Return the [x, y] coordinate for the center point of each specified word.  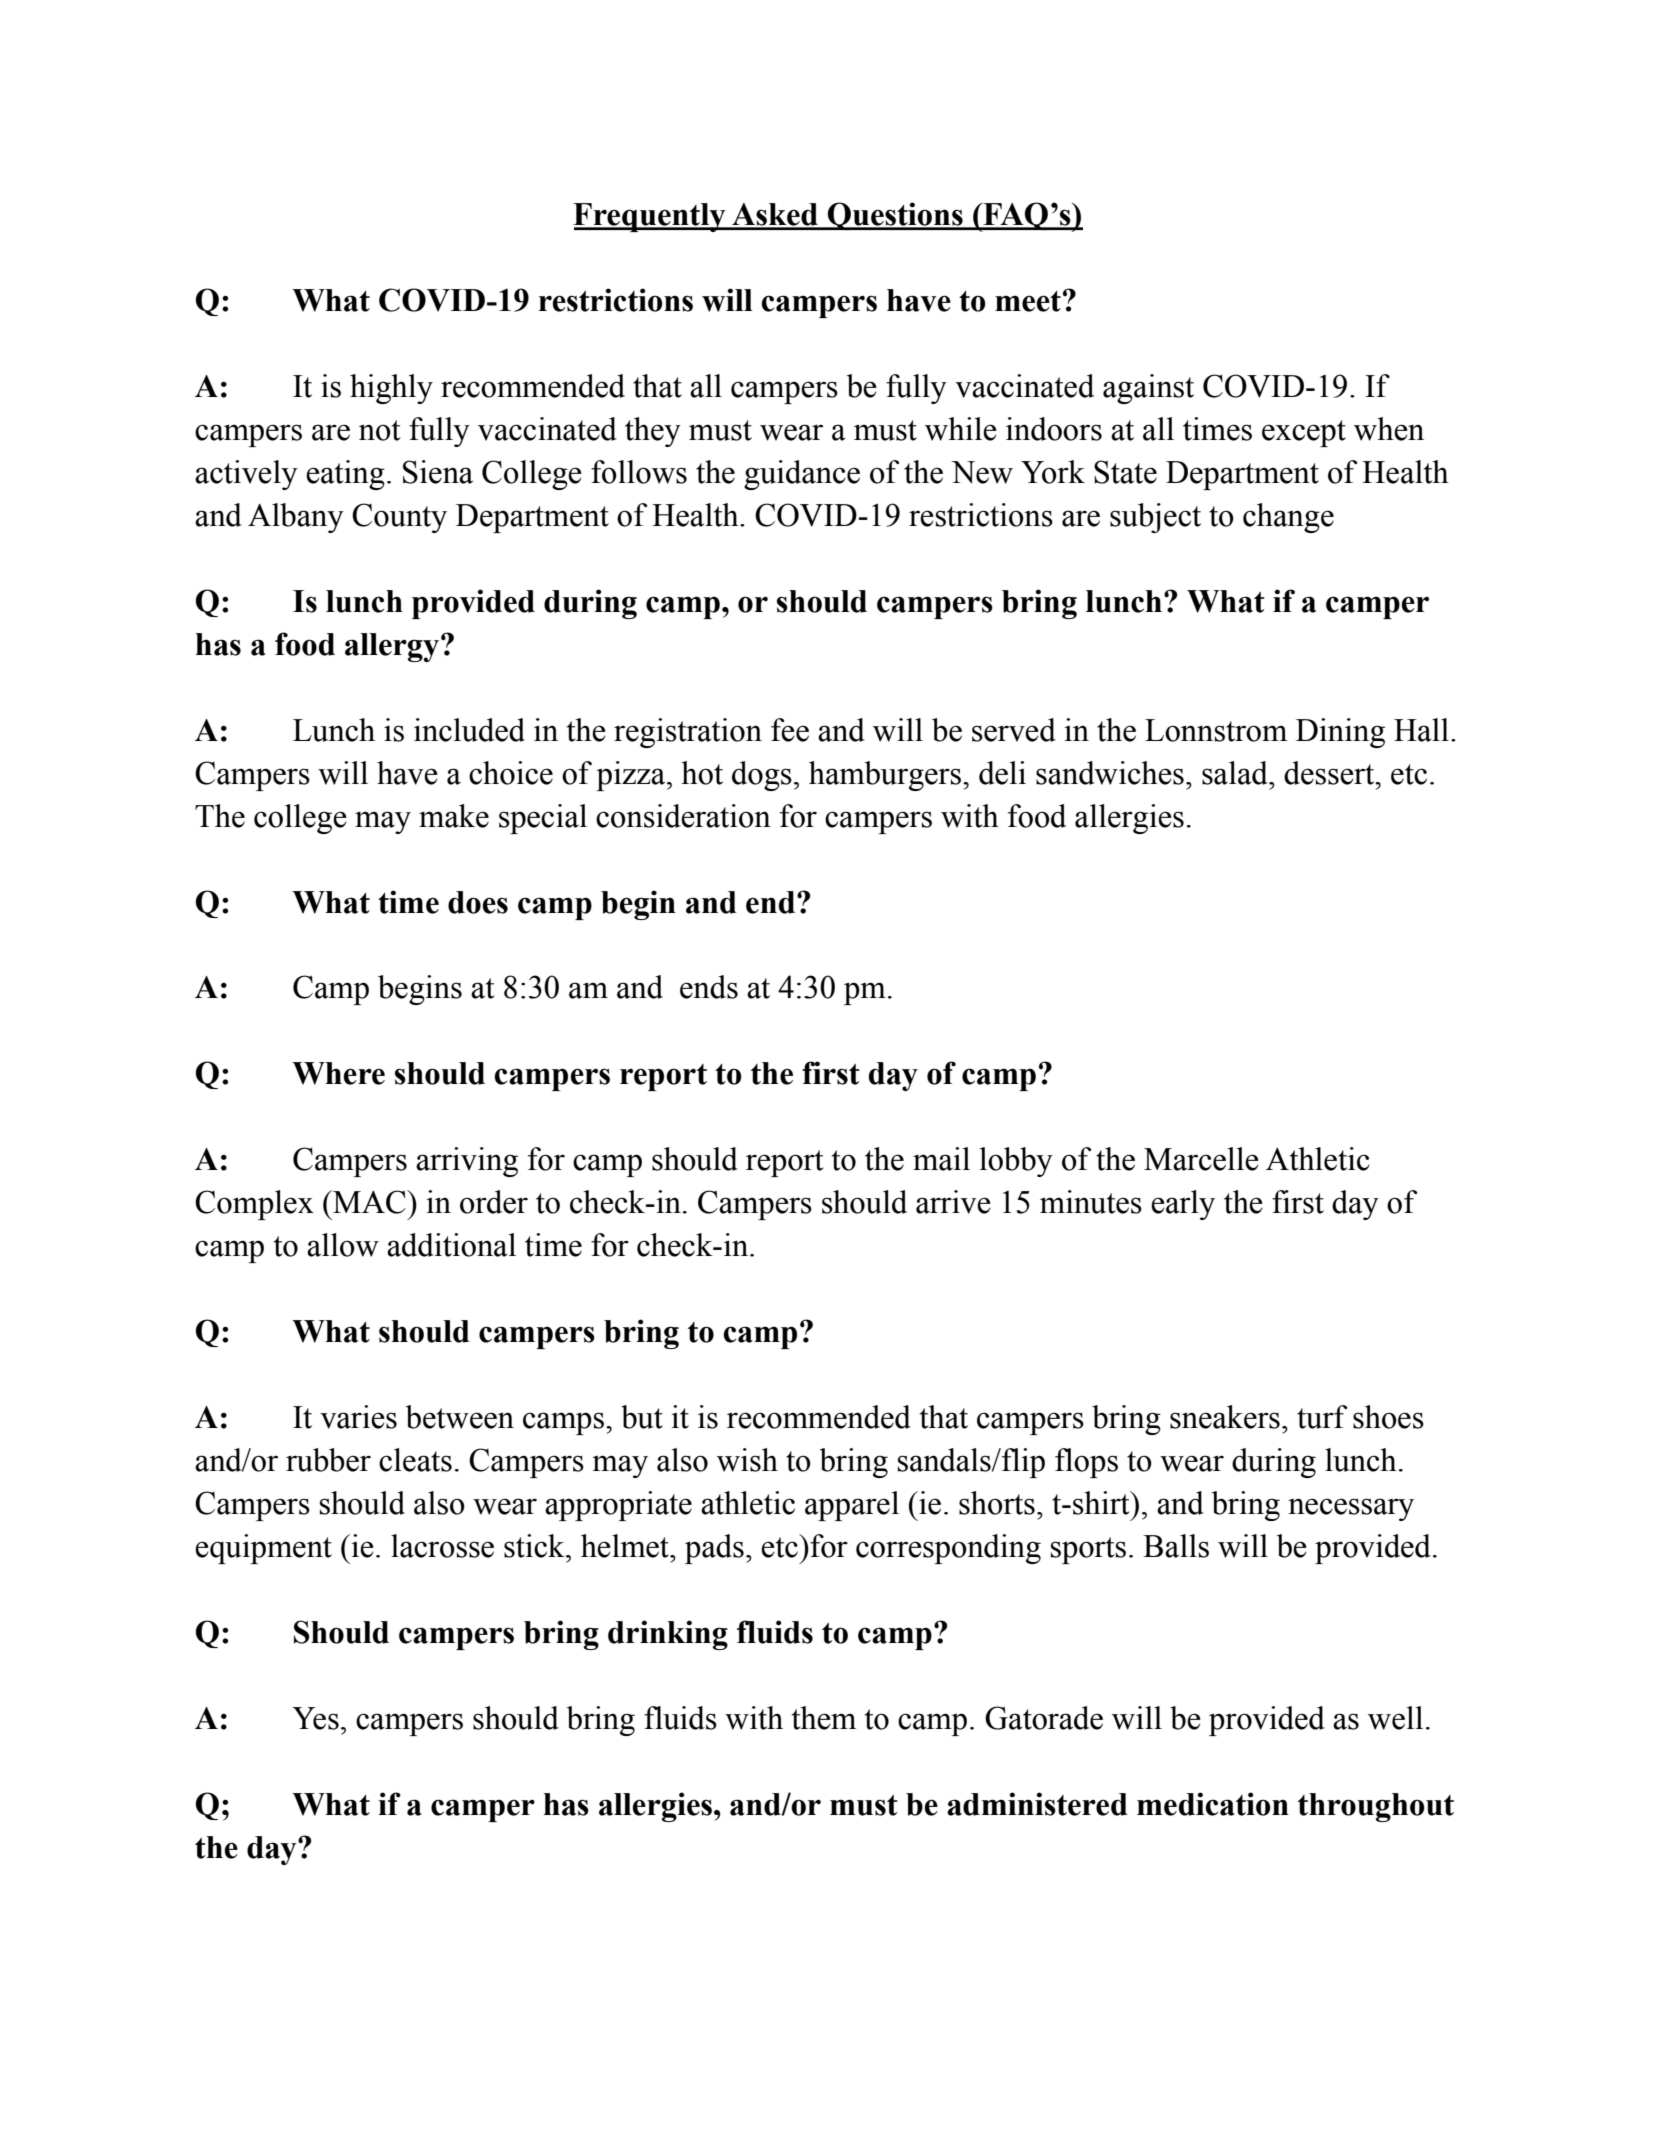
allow [343, 1245]
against [1148, 389]
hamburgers [885, 776]
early [1183, 1205]
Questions [895, 216]
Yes [315, 1718]
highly [391, 389]
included [469, 730]
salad [1236, 773]
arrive [953, 1202]
